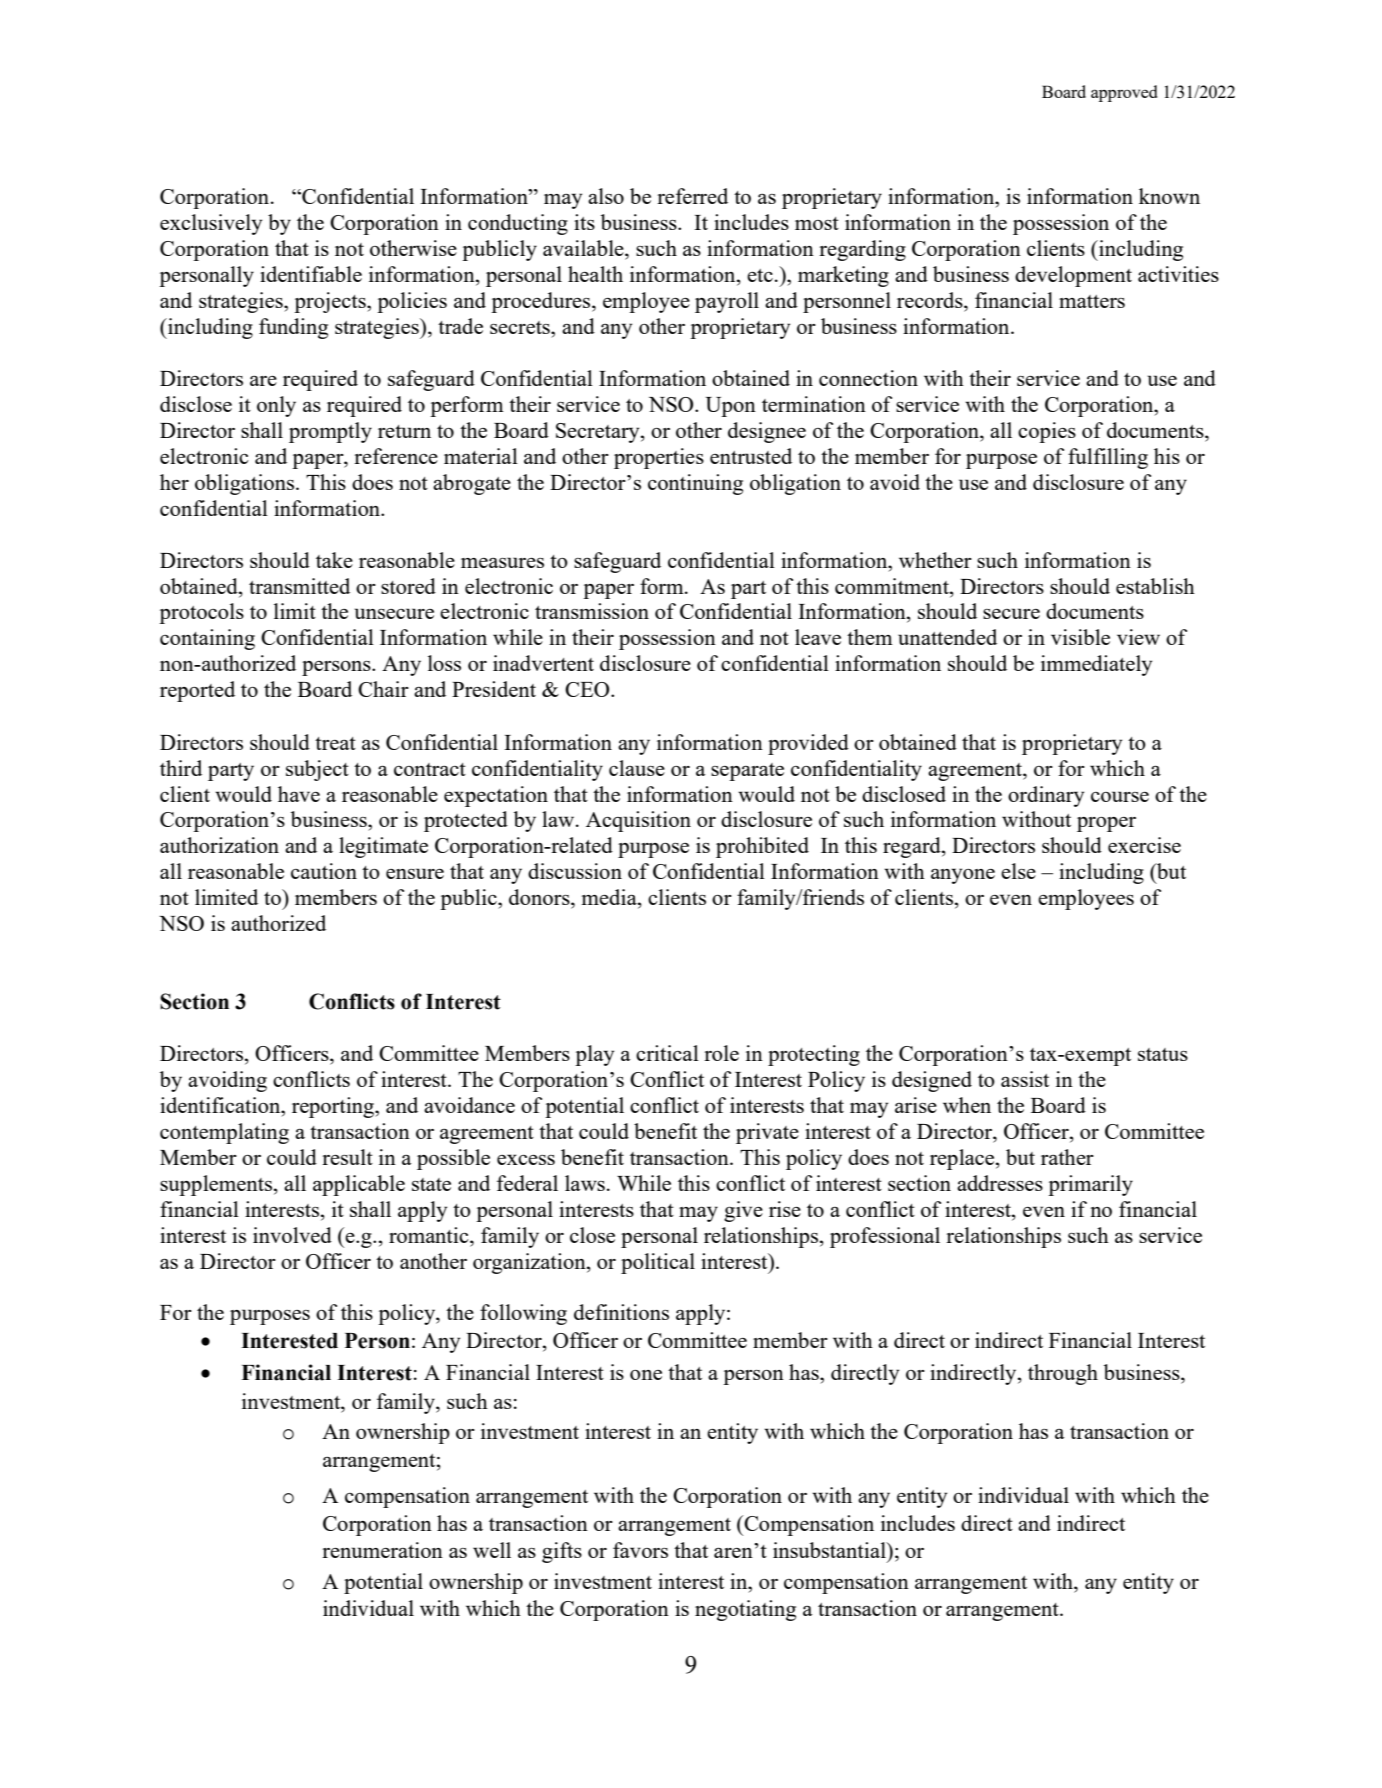 The image size is (1382, 1788). I want to click on else, so click(1018, 871).
